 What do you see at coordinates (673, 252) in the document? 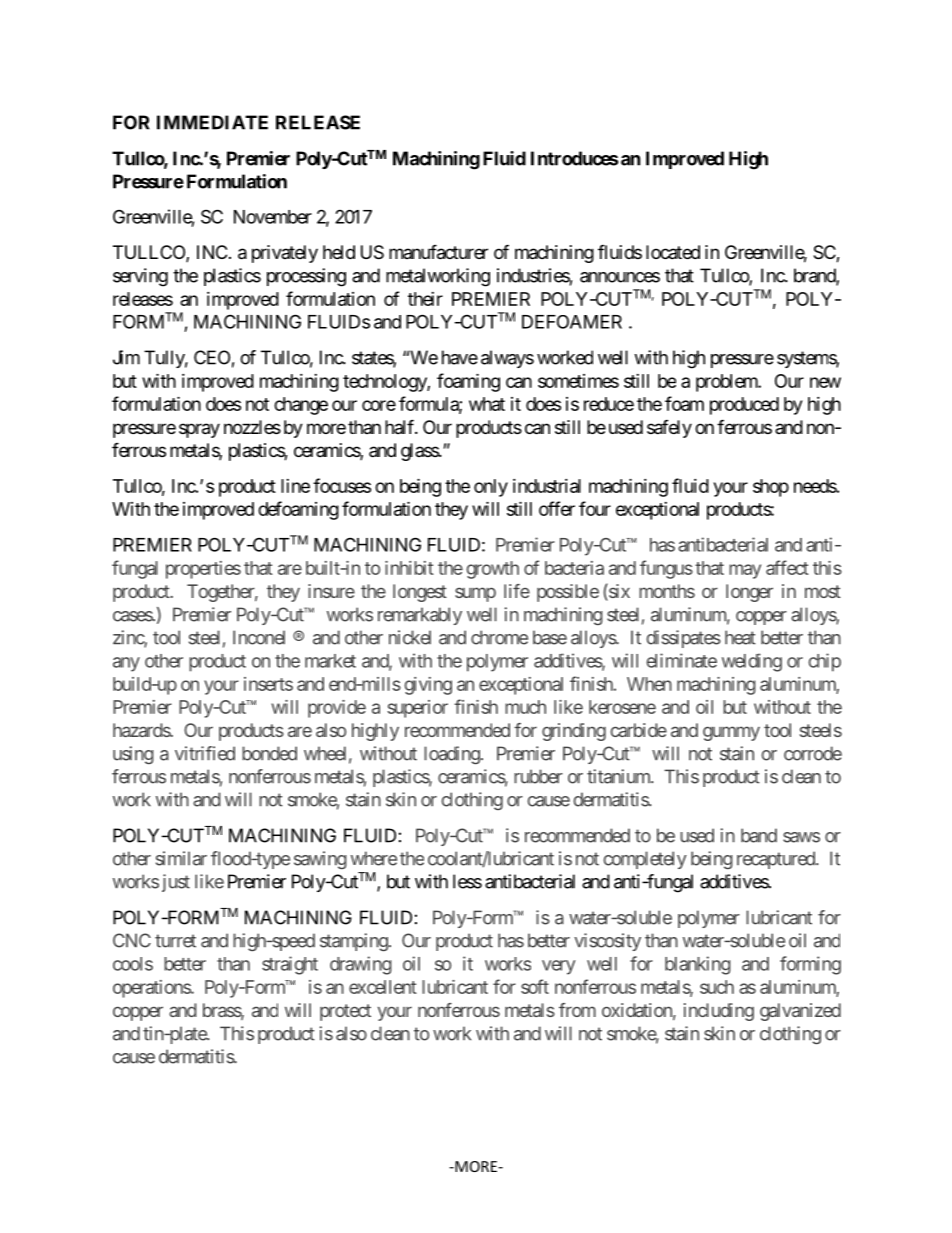
I see `located` at bounding box center [673, 252].
